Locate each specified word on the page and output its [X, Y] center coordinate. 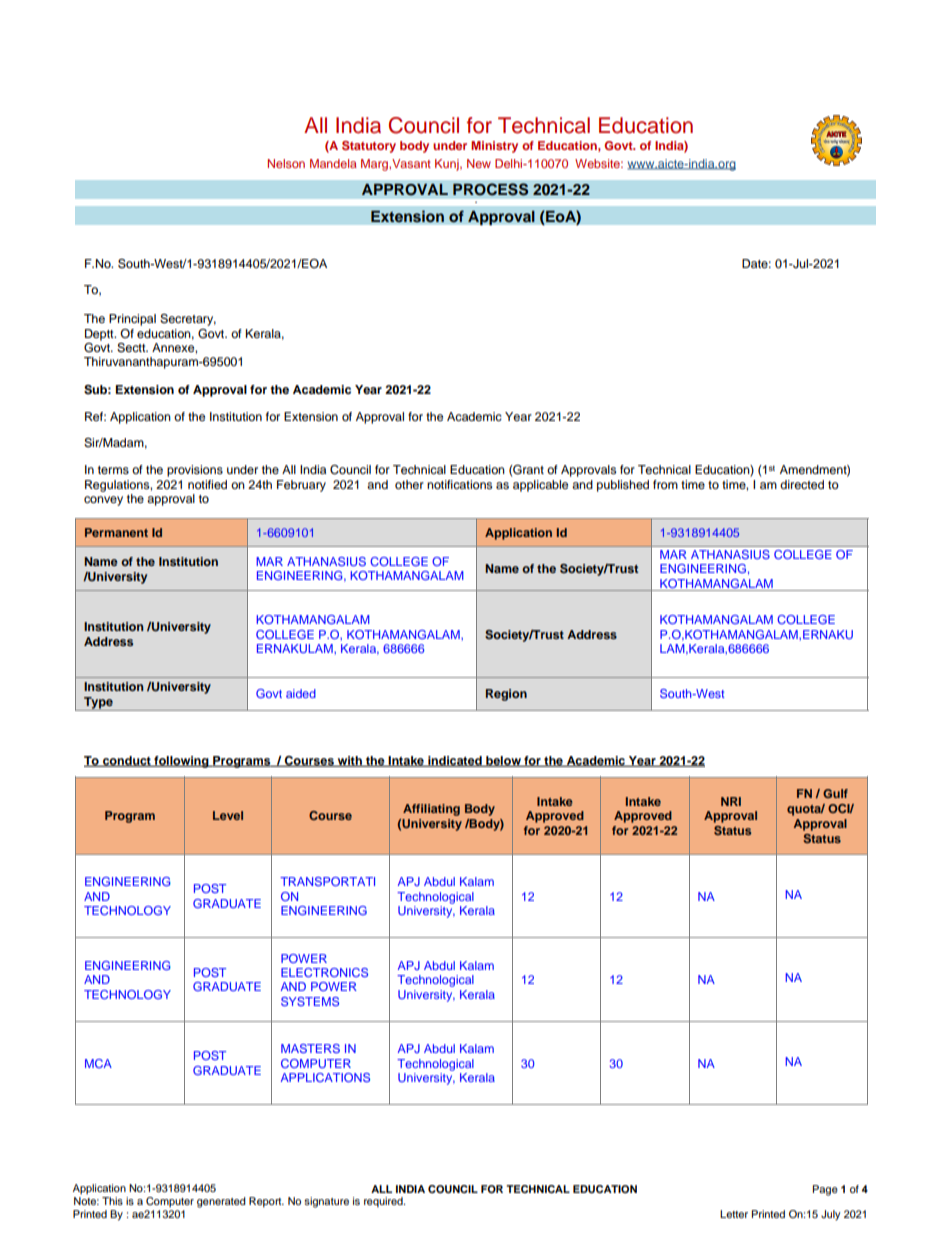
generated [221, 1202]
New [479, 163]
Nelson [286, 163]
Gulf [835, 793]
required [384, 1202]
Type [98, 704]
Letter [734, 1214]
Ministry [494, 147]
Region [506, 695]
